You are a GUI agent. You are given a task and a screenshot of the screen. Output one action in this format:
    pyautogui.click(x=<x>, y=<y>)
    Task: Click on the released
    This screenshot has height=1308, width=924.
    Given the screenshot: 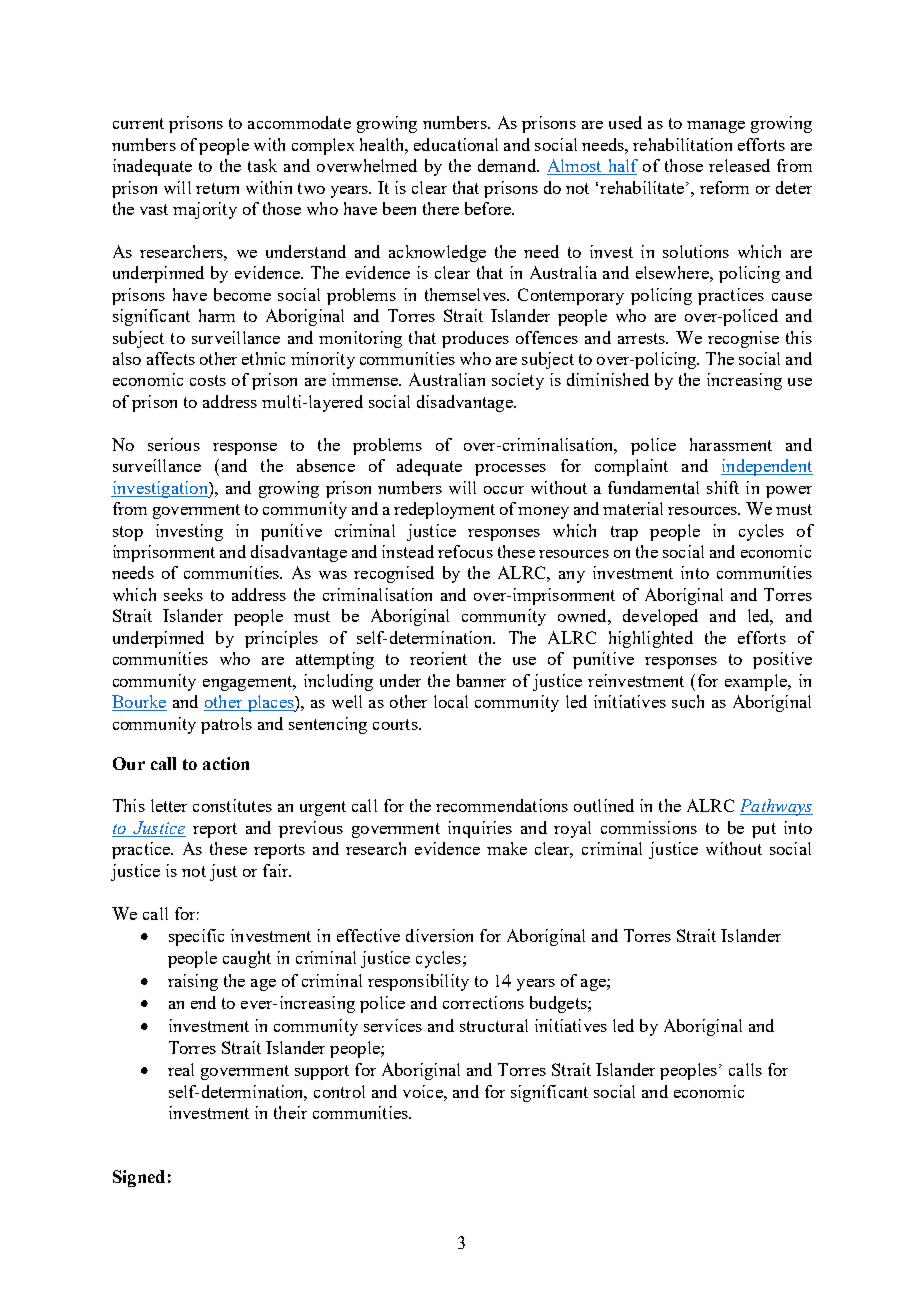 What is the action you would take?
    pyautogui.click(x=739, y=165)
